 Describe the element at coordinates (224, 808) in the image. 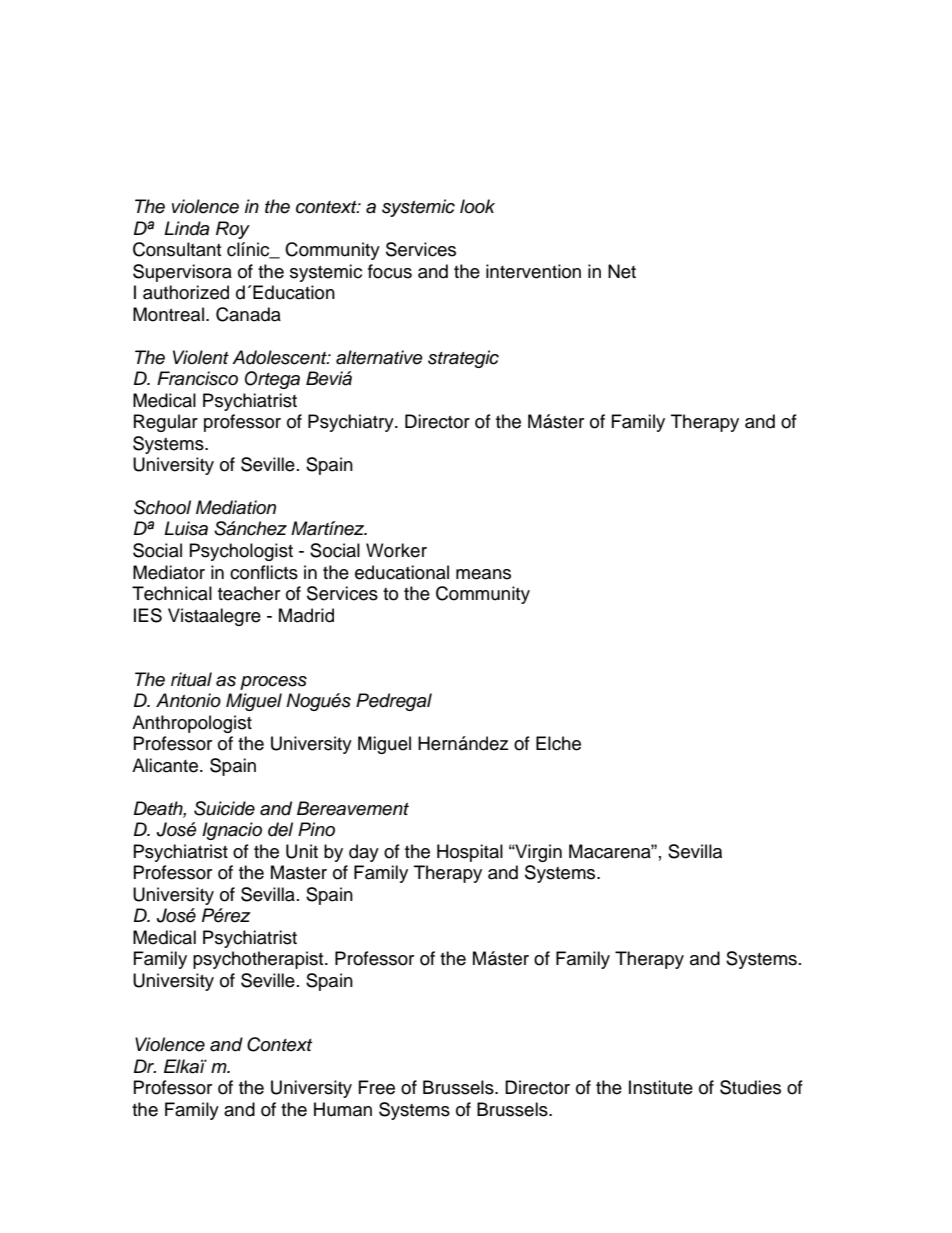

I see `Suicide` at that location.
